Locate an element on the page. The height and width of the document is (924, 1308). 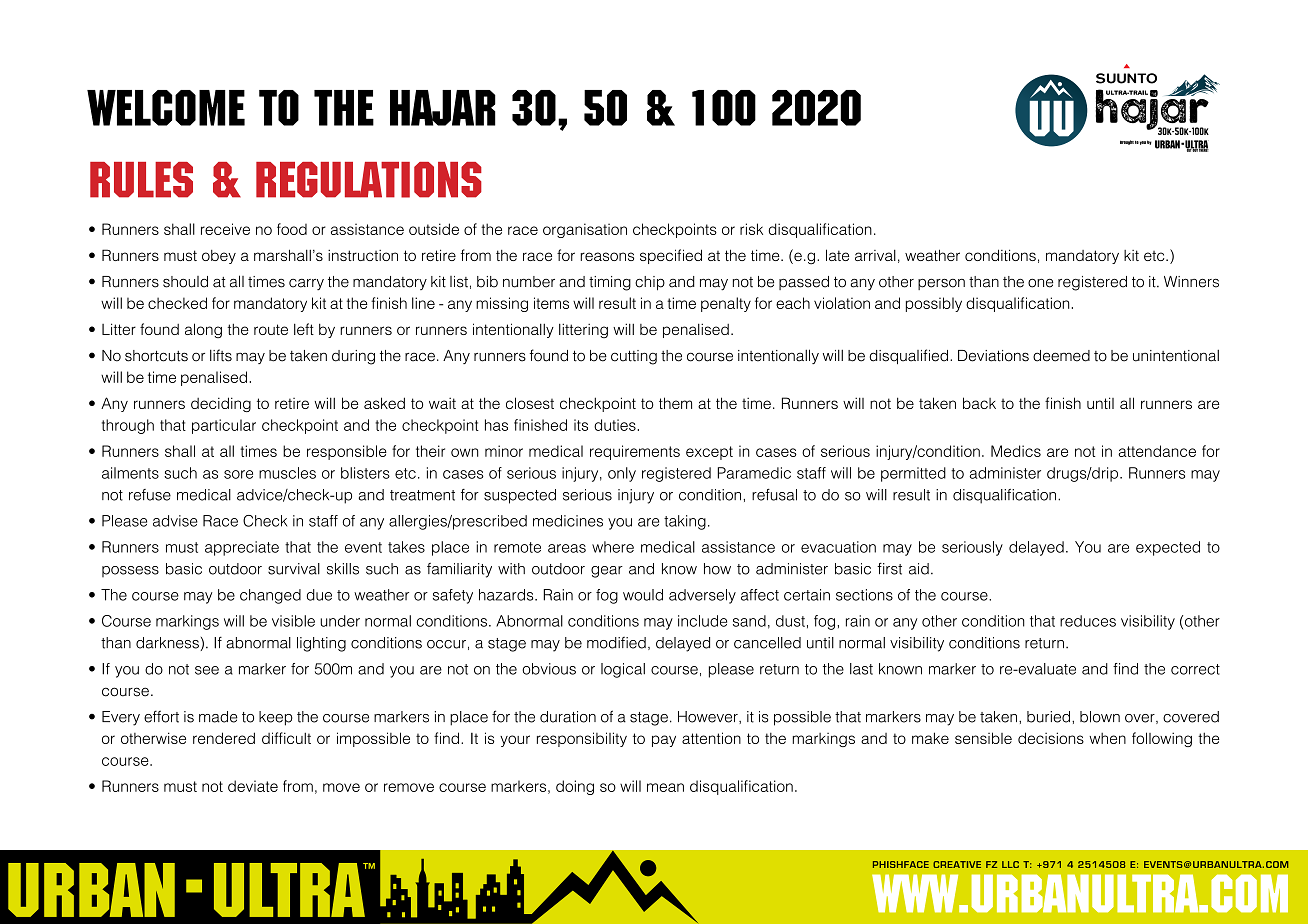
one is located at coordinates (1040, 283).
